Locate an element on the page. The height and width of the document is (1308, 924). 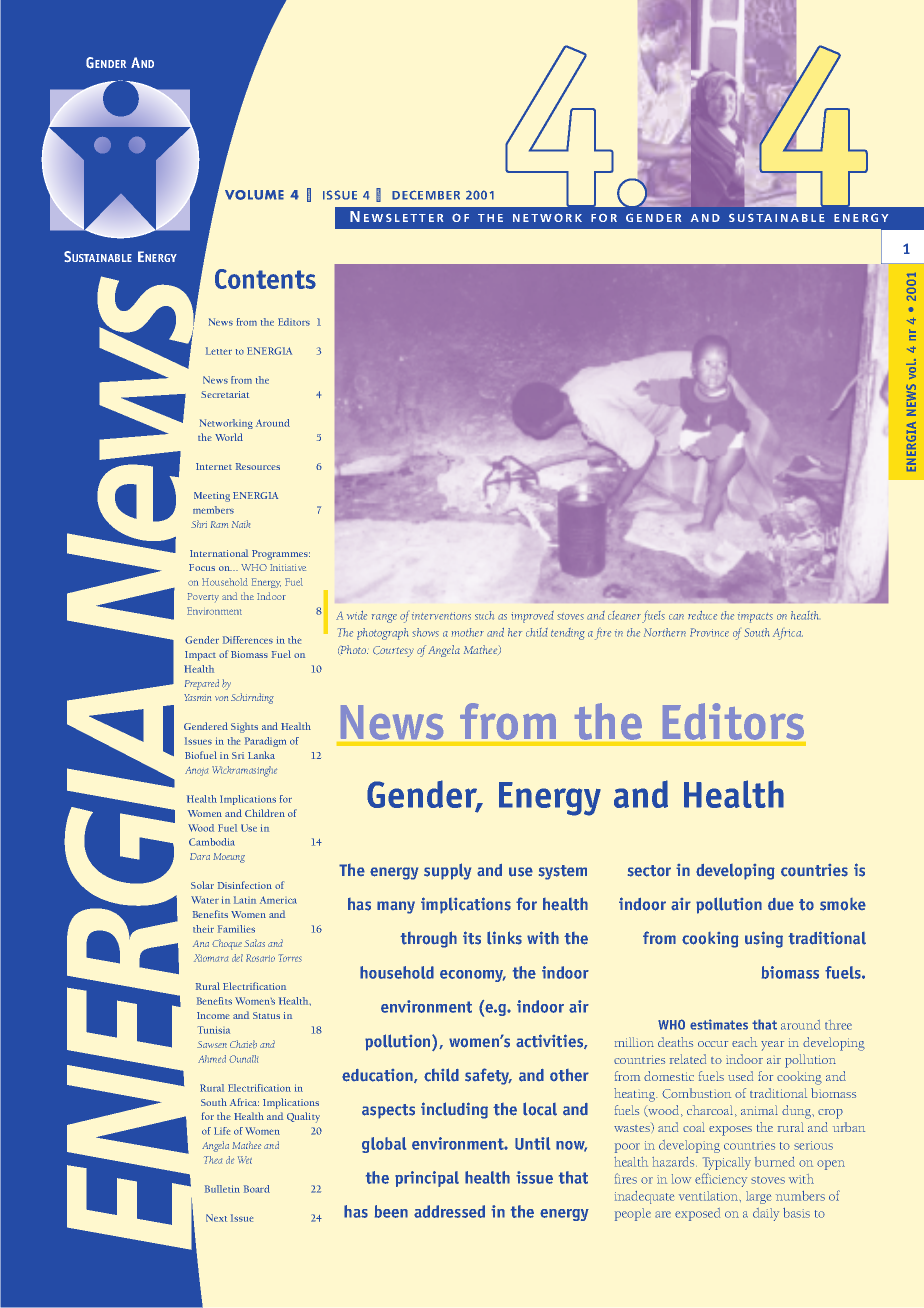
DECEMBER is located at coordinates (426, 195).
